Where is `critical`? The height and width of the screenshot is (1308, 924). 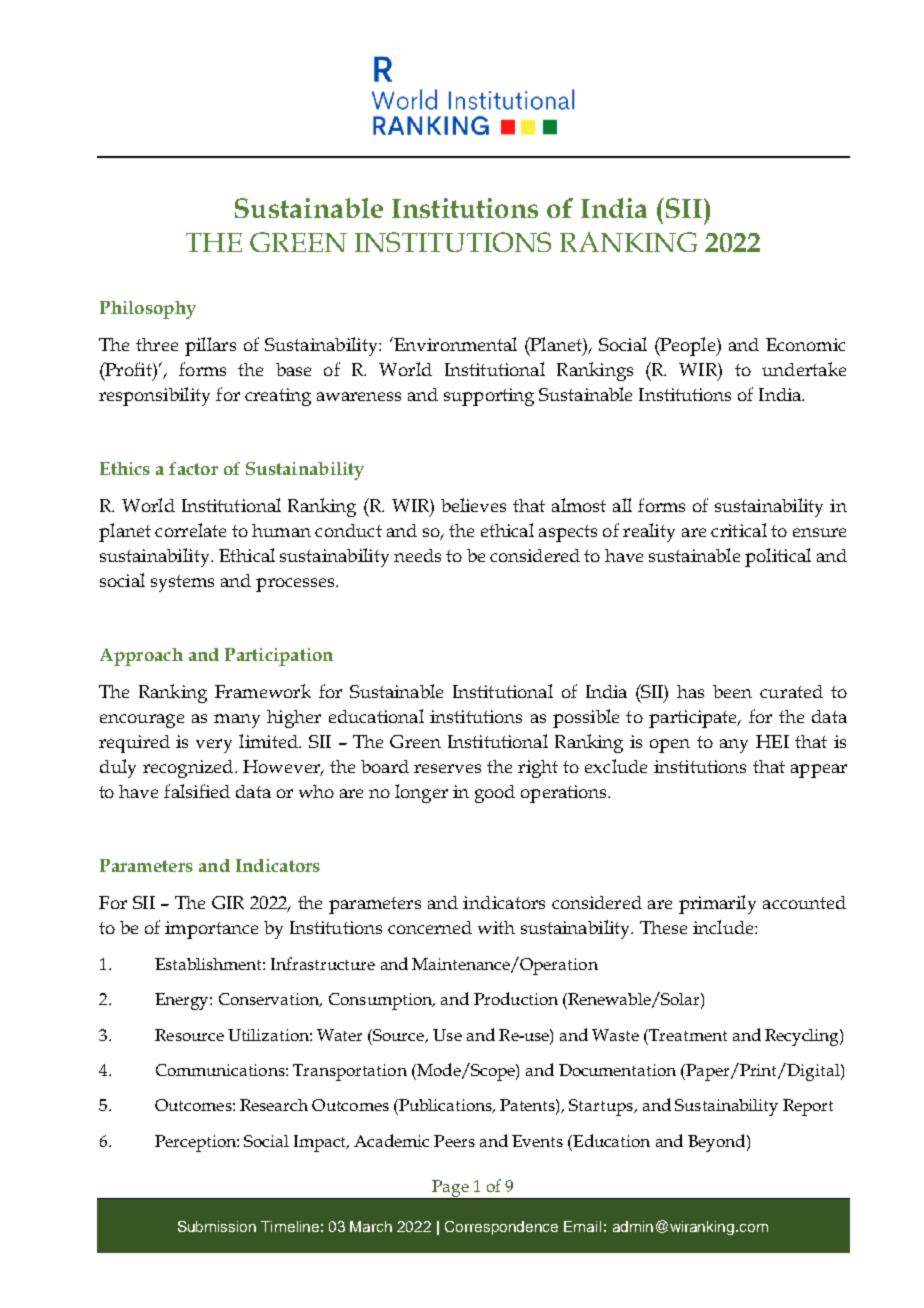
critical is located at coordinates (739, 530).
